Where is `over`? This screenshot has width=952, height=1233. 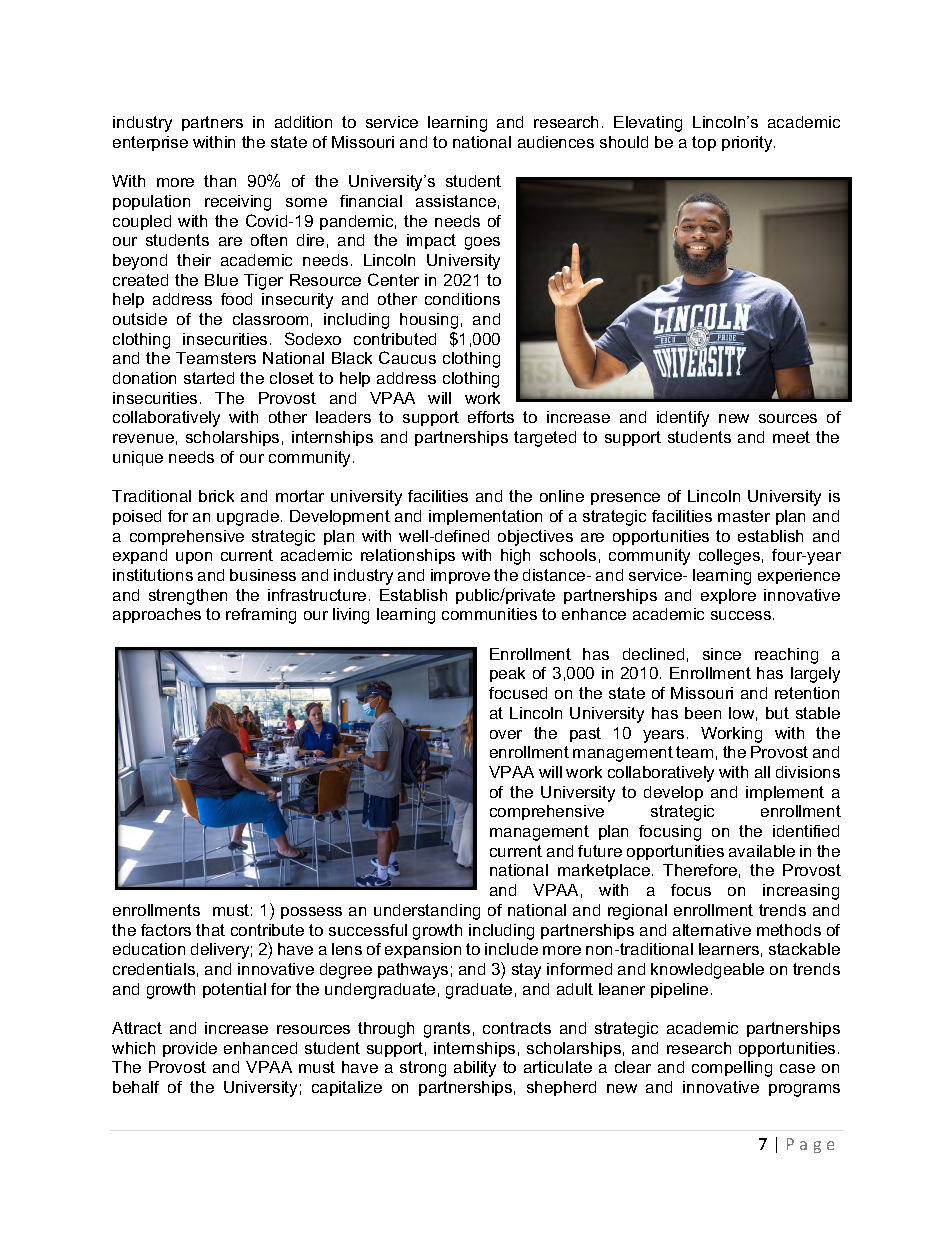 over is located at coordinates (506, 734).
